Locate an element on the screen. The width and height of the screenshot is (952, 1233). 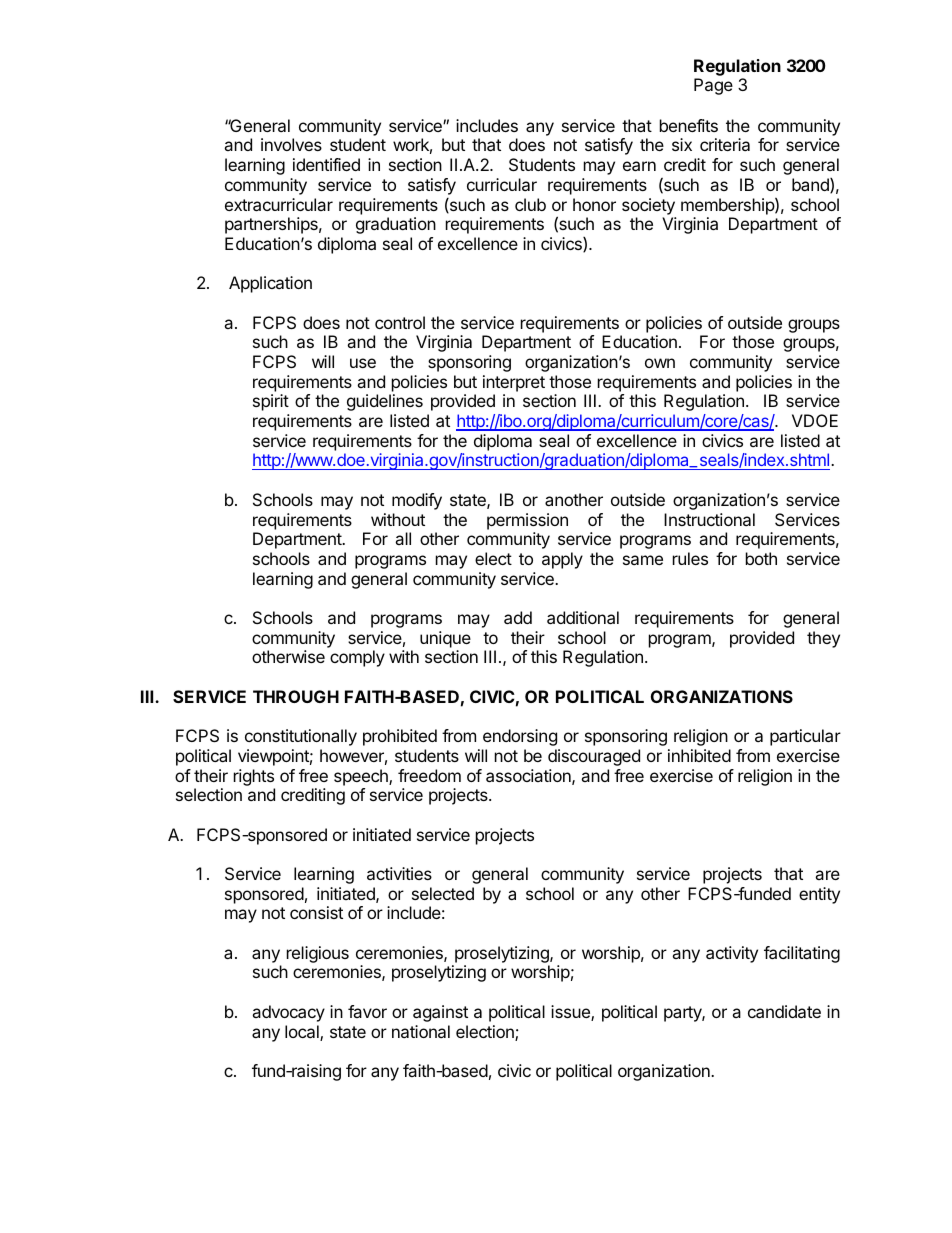
modify is located at coordinates (417, 501).
